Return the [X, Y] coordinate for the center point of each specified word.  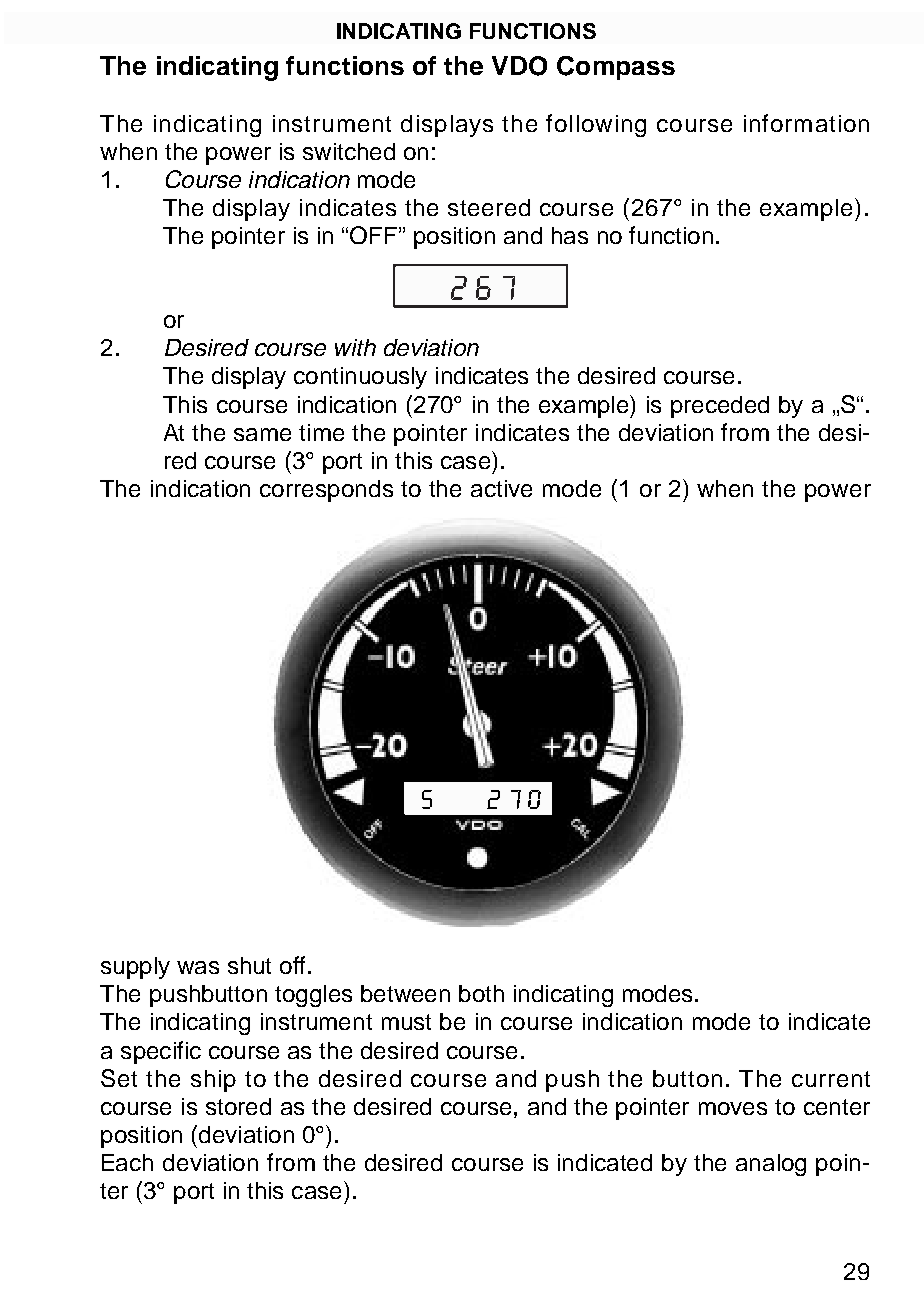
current [831, 1079]
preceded [720, 407]
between [405, 993]
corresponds [326, 491]
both [481, 993]
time [321, 432]
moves [733, 1108]
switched [349, 151]
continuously [360, 378]
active [501, 488]
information [806, 123]
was [198, 967]
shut [249, 965]
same [262, 434]
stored [238, 1106]
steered [489, 207]
